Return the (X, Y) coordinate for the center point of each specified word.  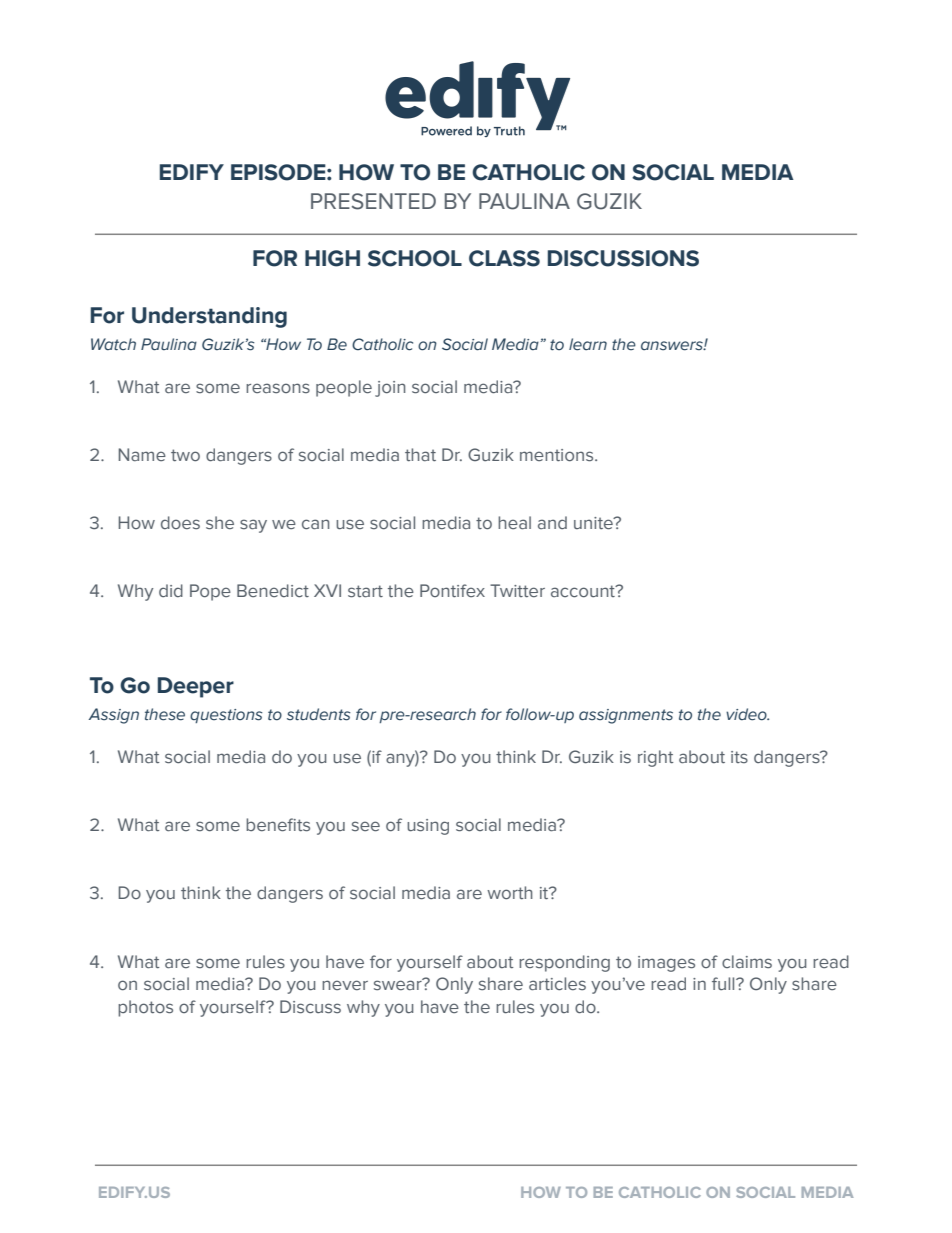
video (747, 714)
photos (145, 1008)
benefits (278, 825)
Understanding (209, 317)
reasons (278, 388)
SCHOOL (415, 258)
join (390, 389)
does (180, 523)
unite (594, 523)
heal (514, 523)
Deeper (196, 687)
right (655, 758)
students (319, 714)
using (428, 827)
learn (588, 344)
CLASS (504, 258)
